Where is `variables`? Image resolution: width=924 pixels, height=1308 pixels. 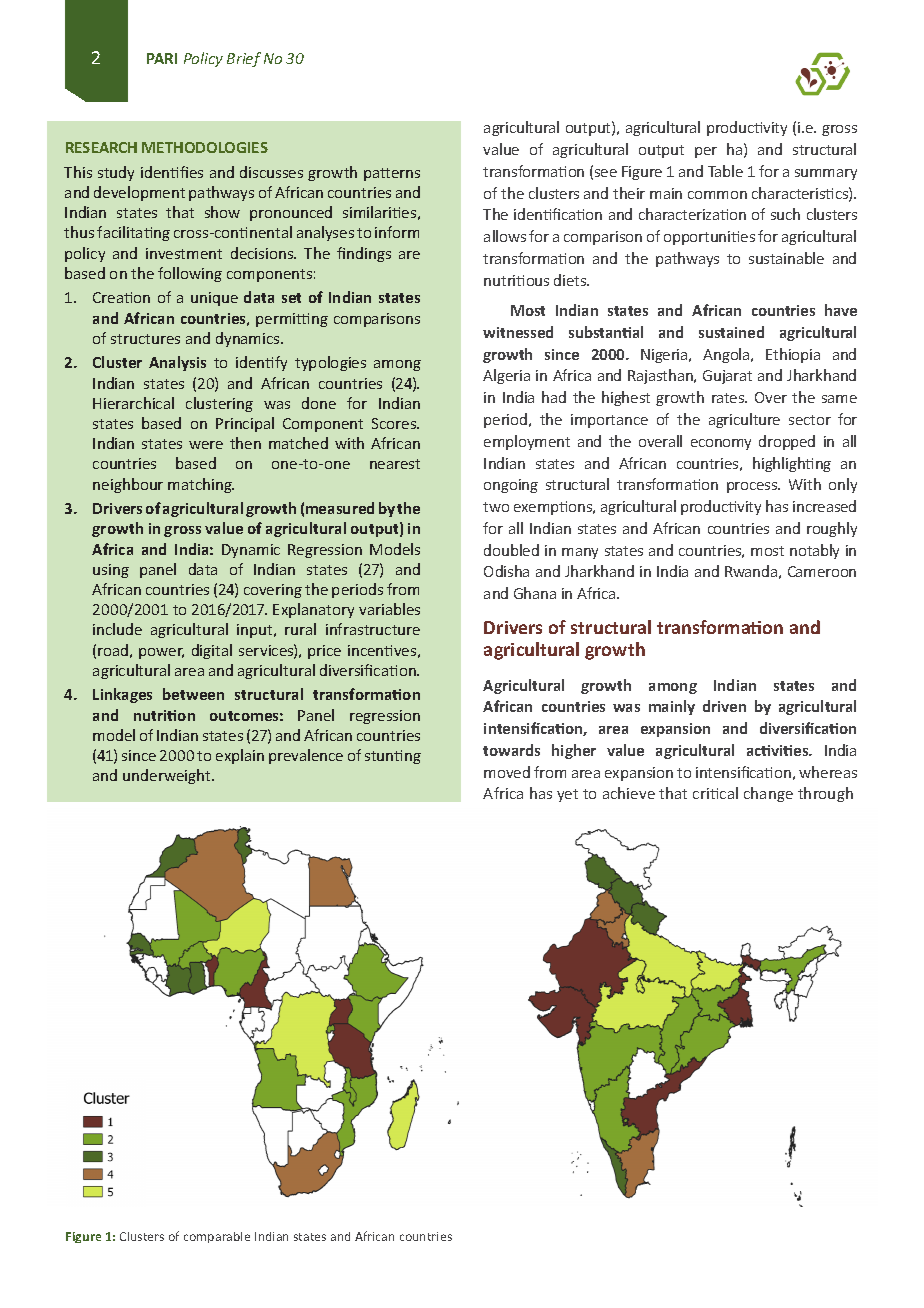 variables is located at coordinates (389, 609).
